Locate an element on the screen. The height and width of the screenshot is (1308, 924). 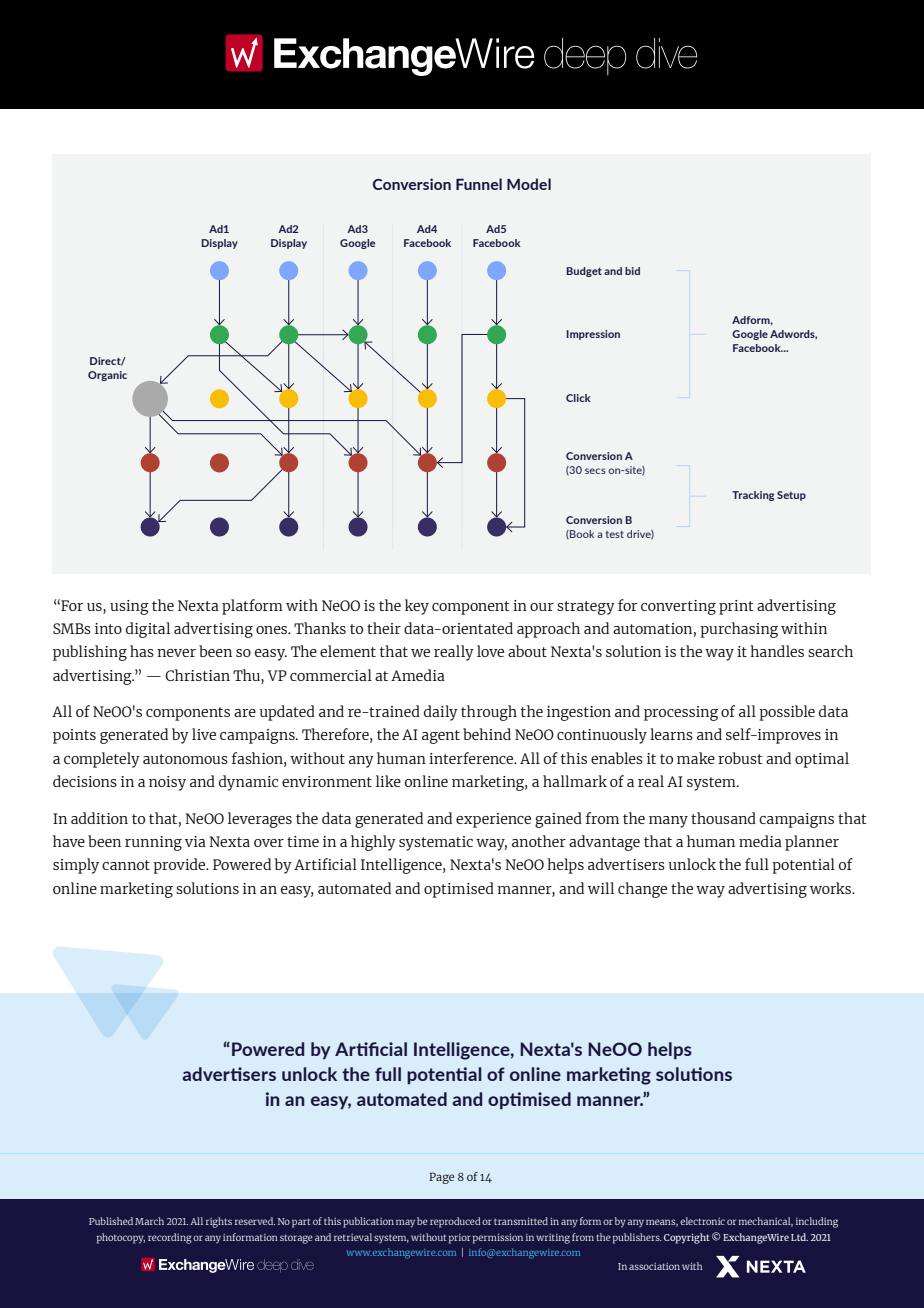
robust is located at coordinates (740, 758).
